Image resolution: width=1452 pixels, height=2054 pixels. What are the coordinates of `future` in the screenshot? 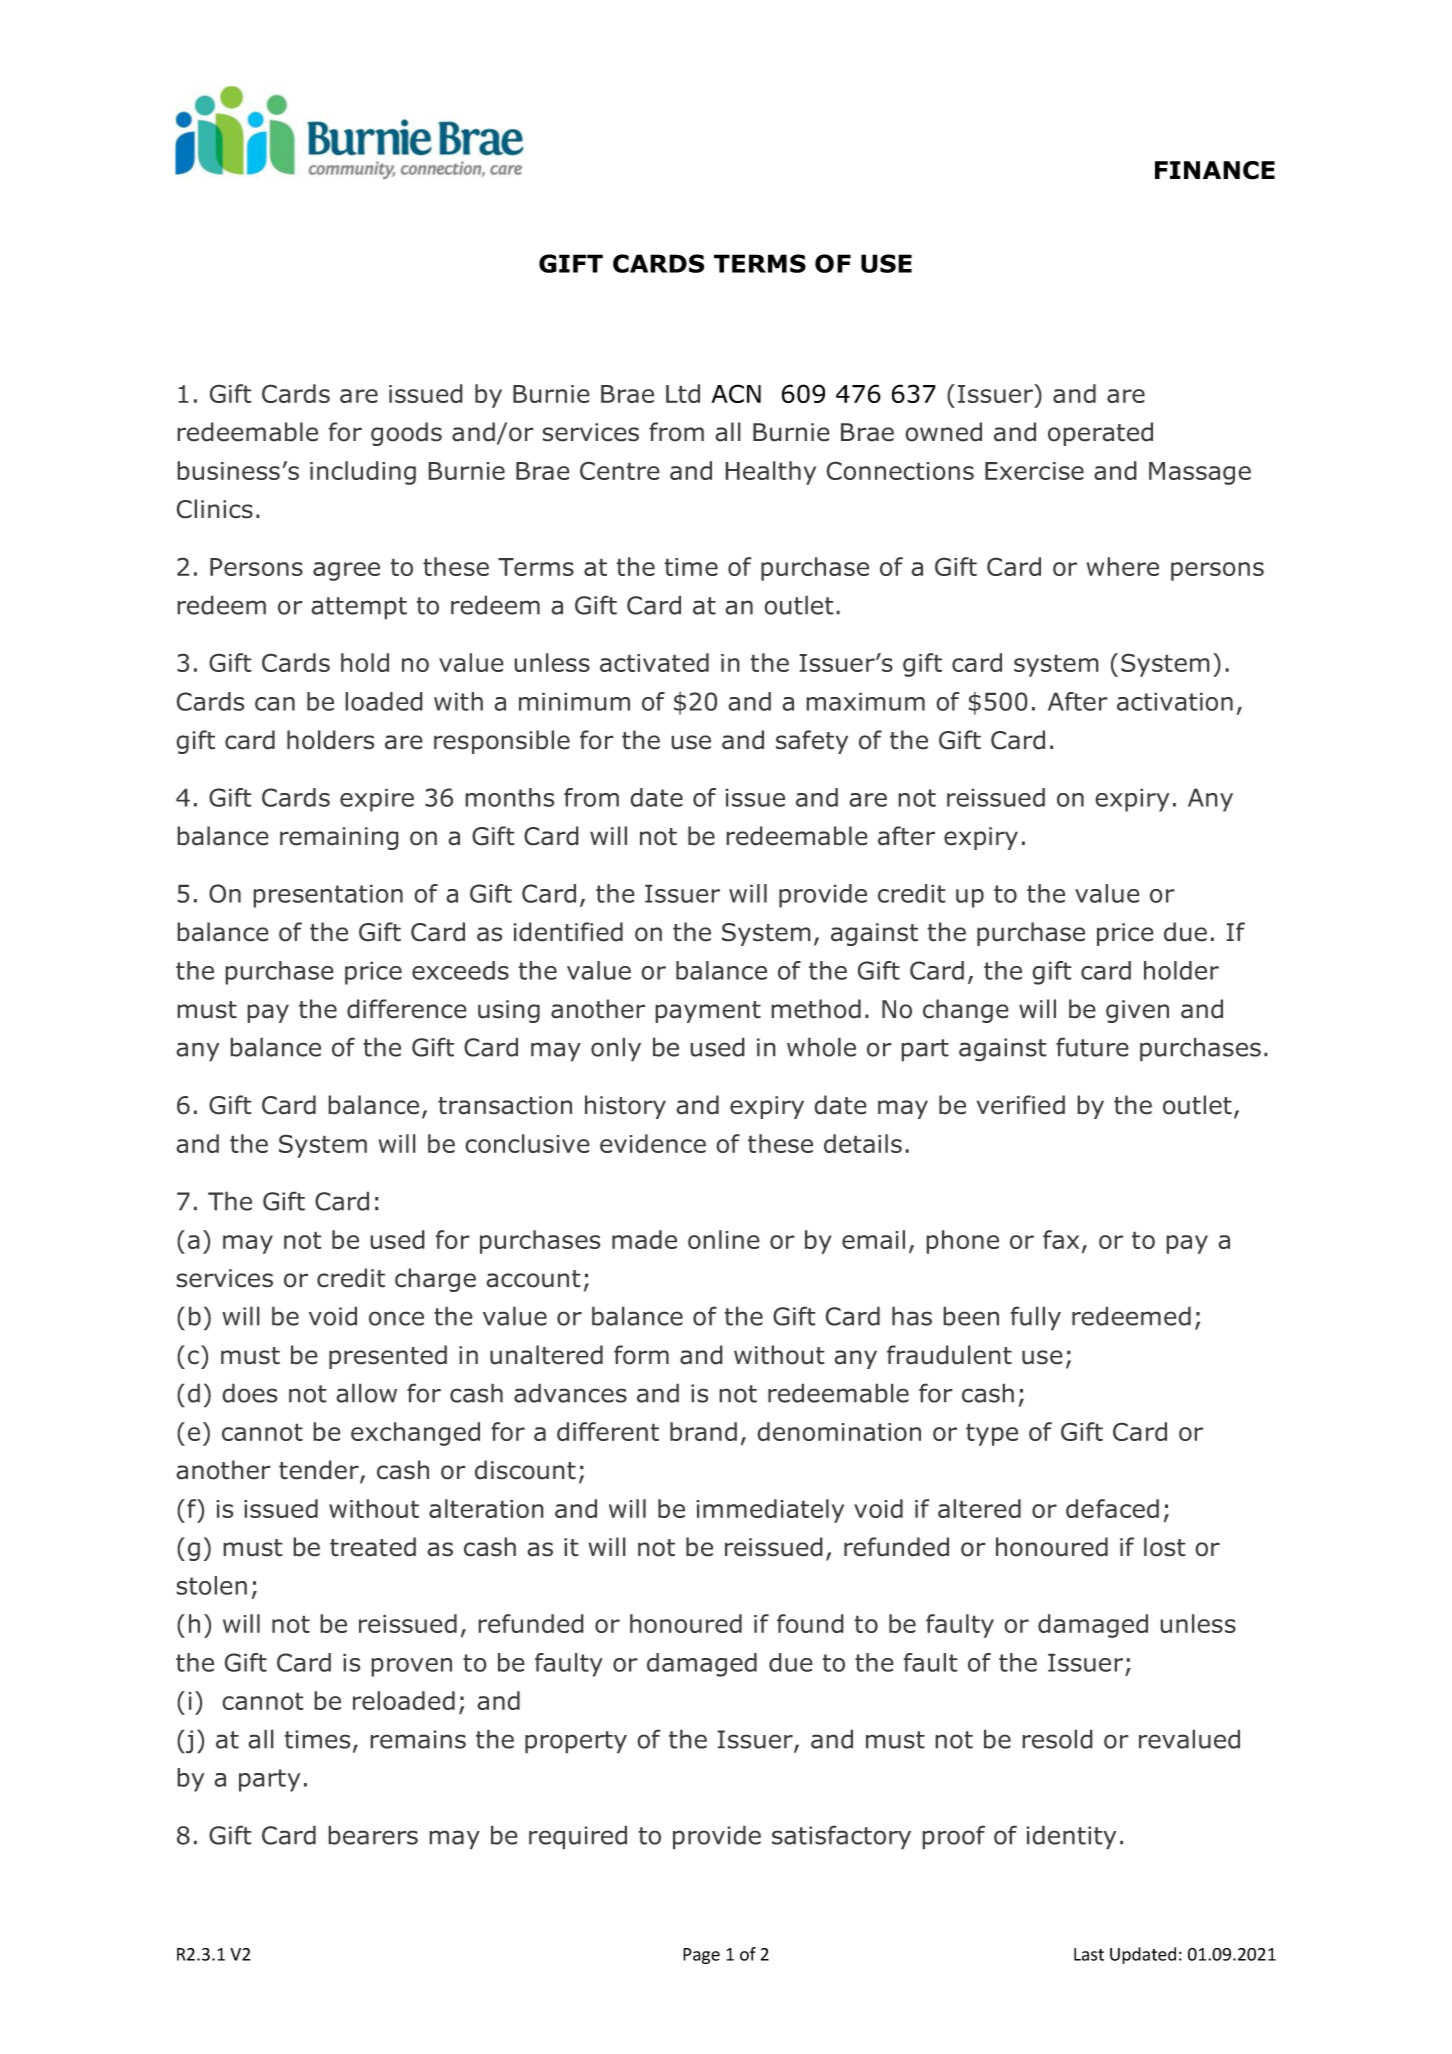 It's located at (1092, 1047).
